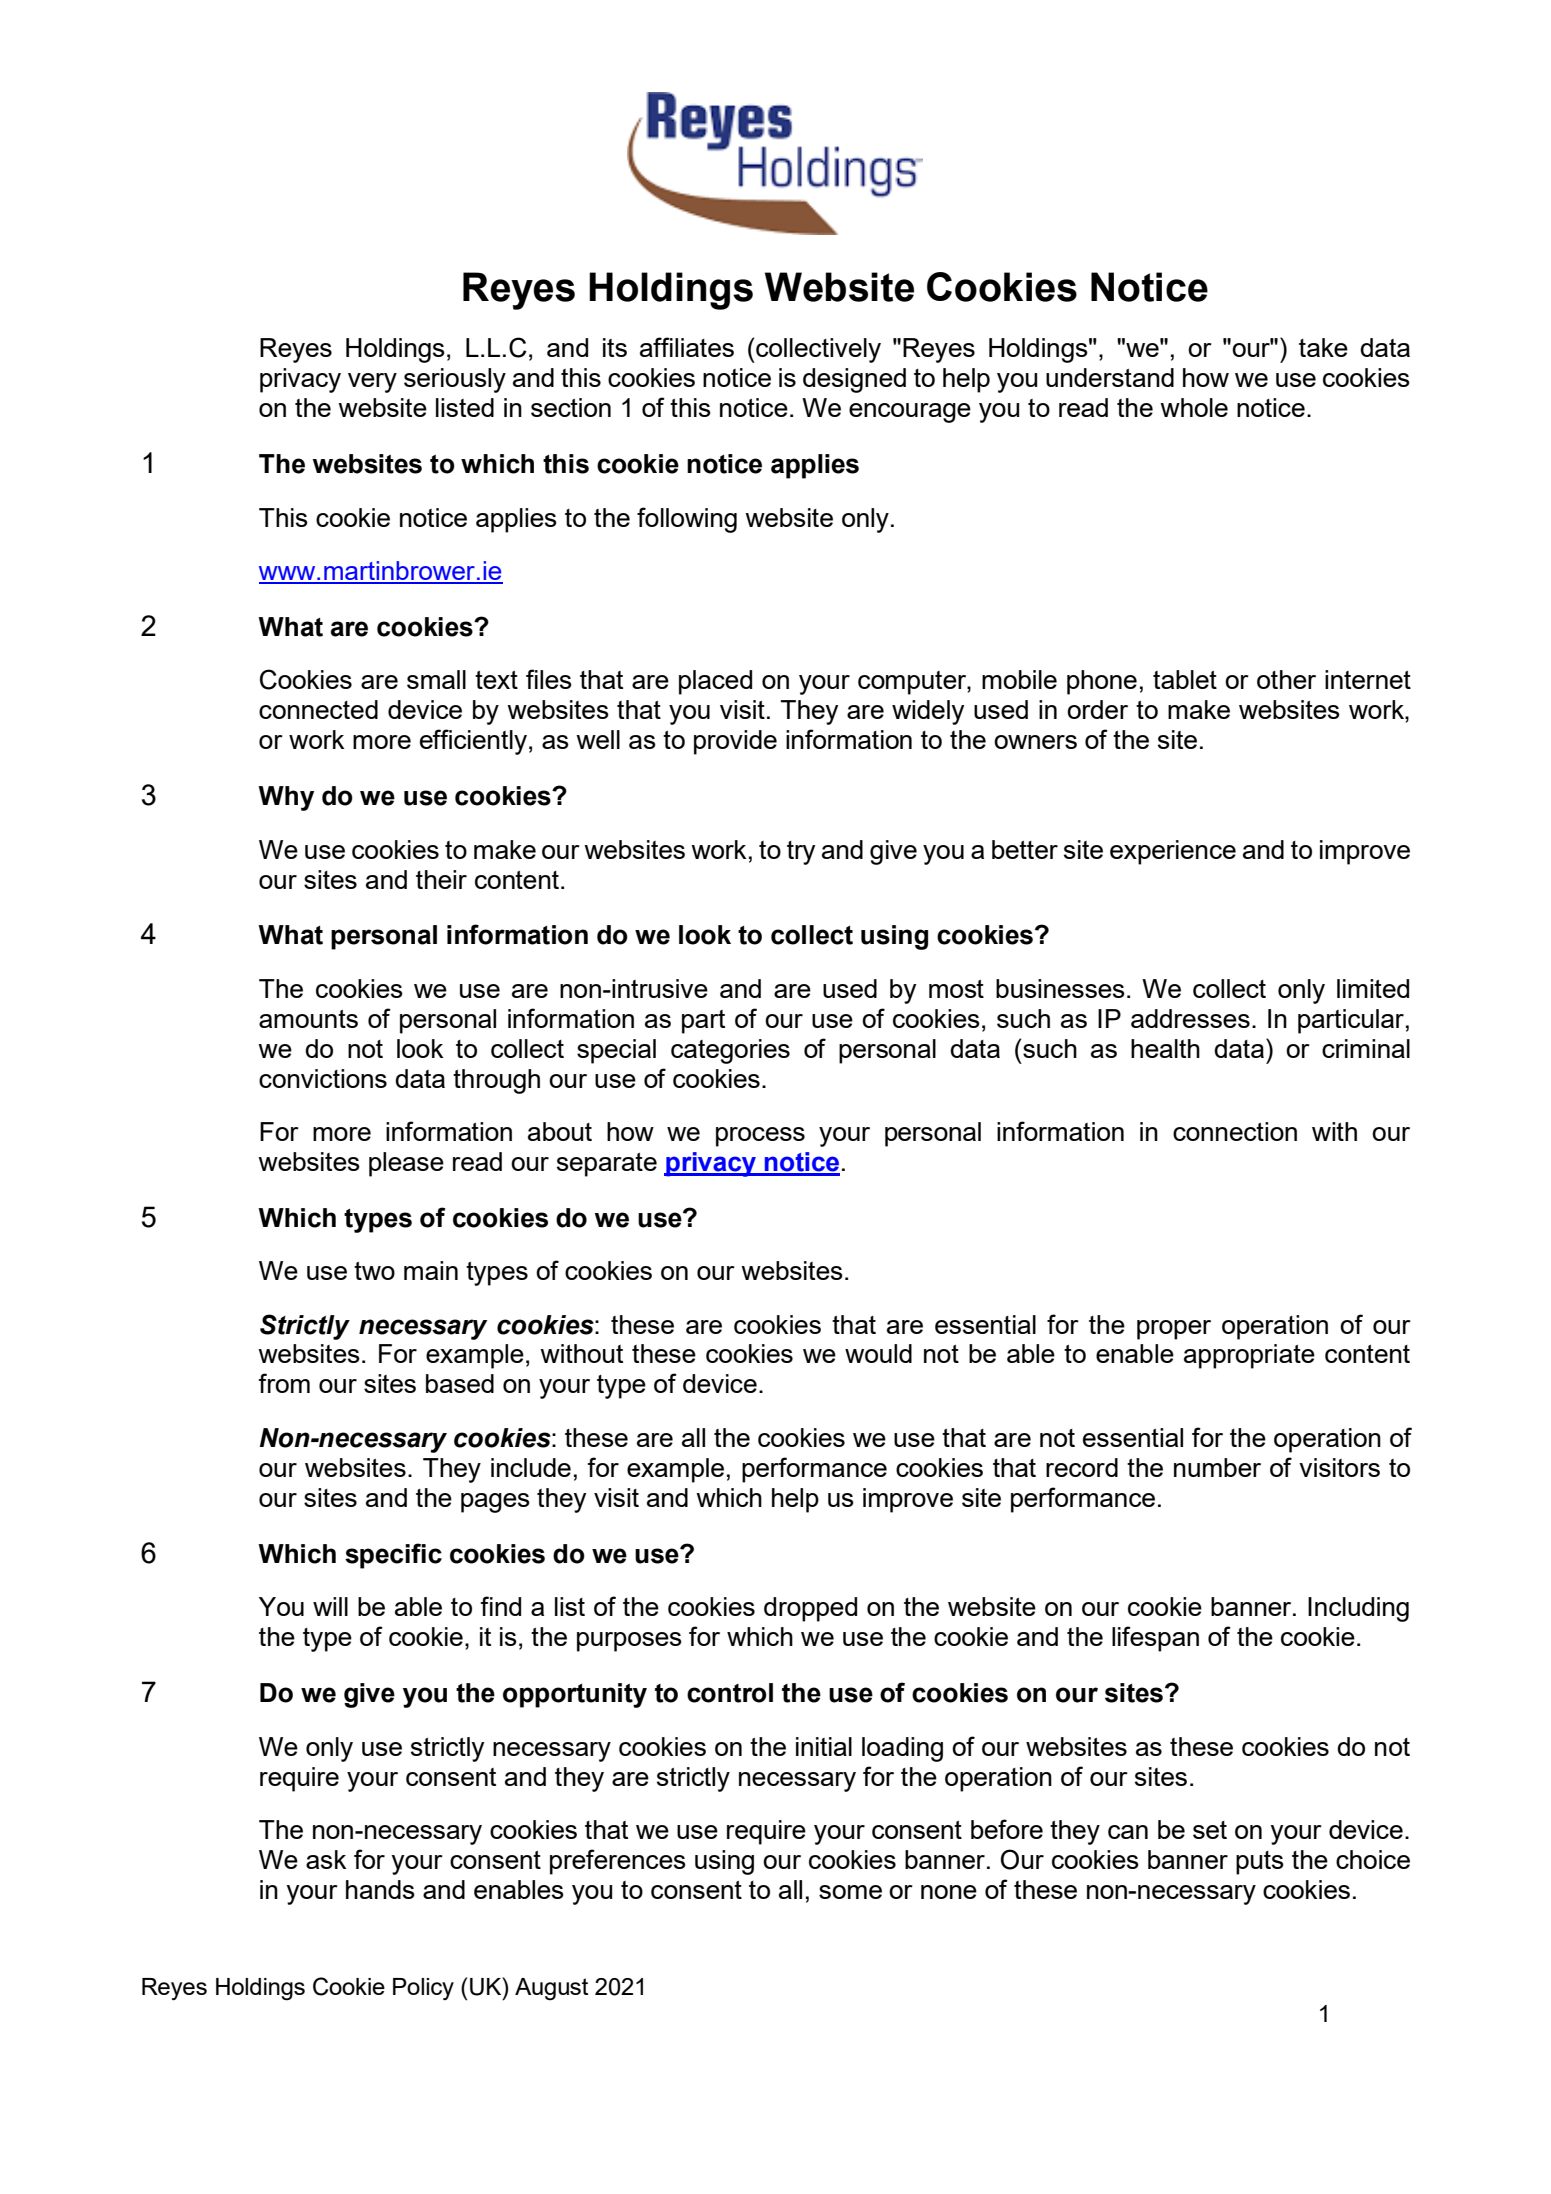 The width and height of the screenshot is (1551, 2194). What do you see at coordinates (455, 380) in the screenshot?
I see `seriously` at bounding box center [455, 380].
